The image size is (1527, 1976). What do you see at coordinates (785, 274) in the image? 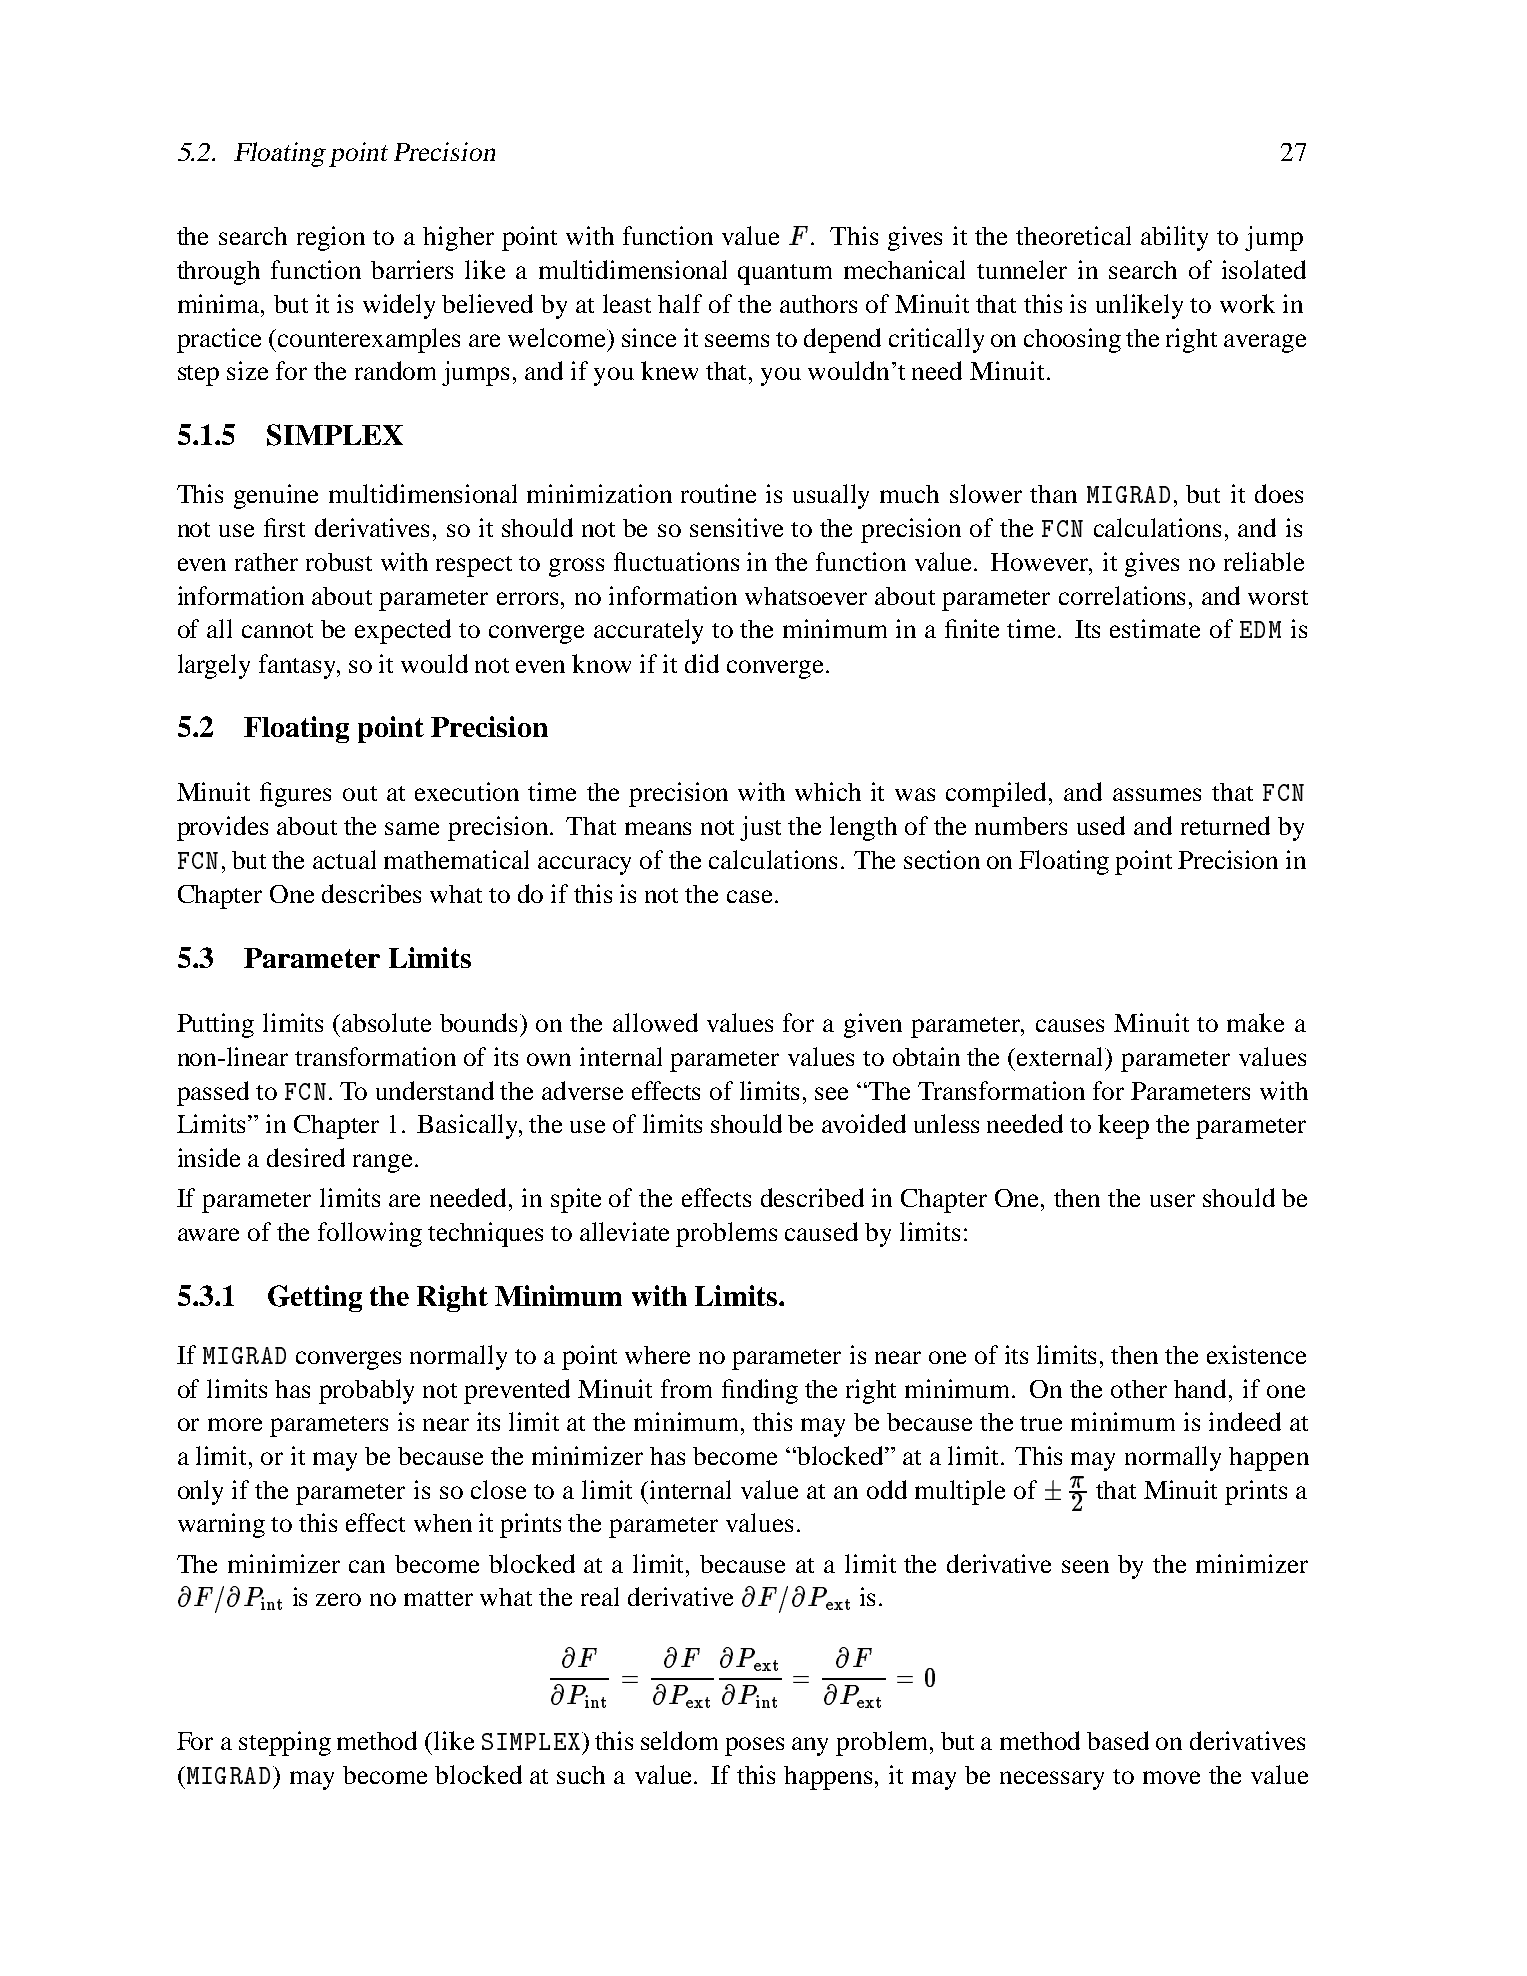
I see `quantum` at bounding box center [785, 274].
